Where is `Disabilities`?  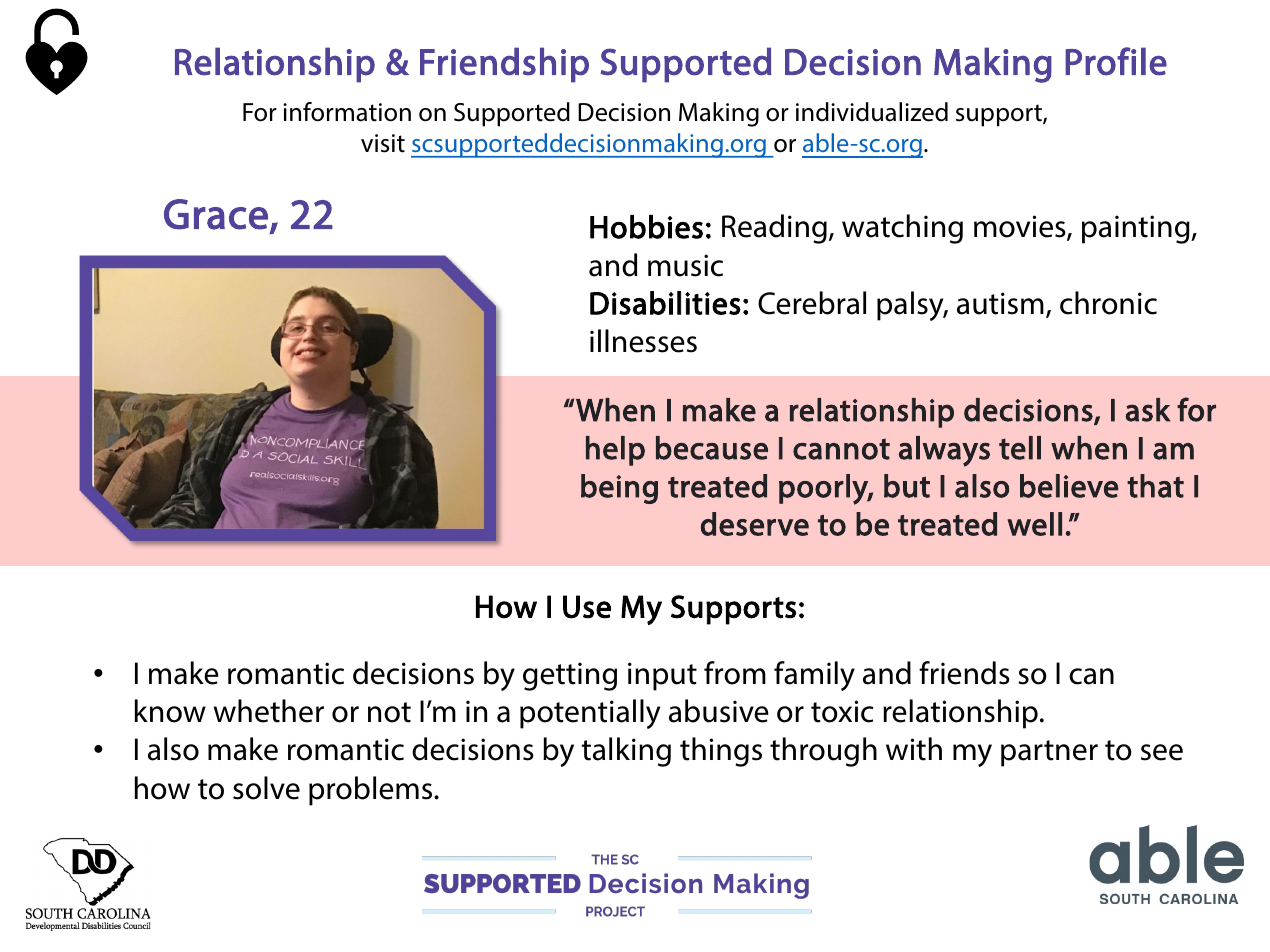
Disabilities is located at coordinates (665, 303).
